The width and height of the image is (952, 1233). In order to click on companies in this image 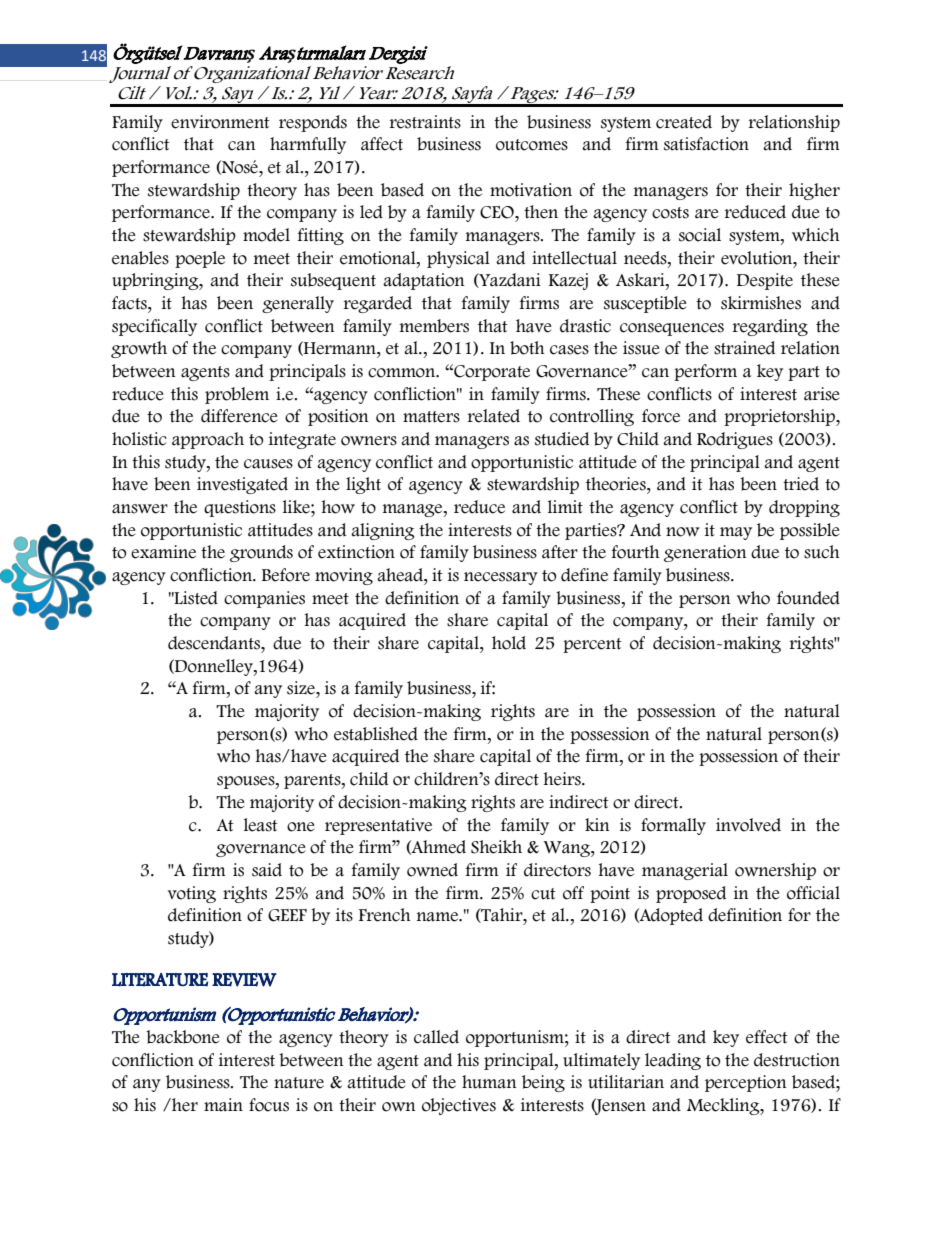, I will do `click(264, 599)`.
